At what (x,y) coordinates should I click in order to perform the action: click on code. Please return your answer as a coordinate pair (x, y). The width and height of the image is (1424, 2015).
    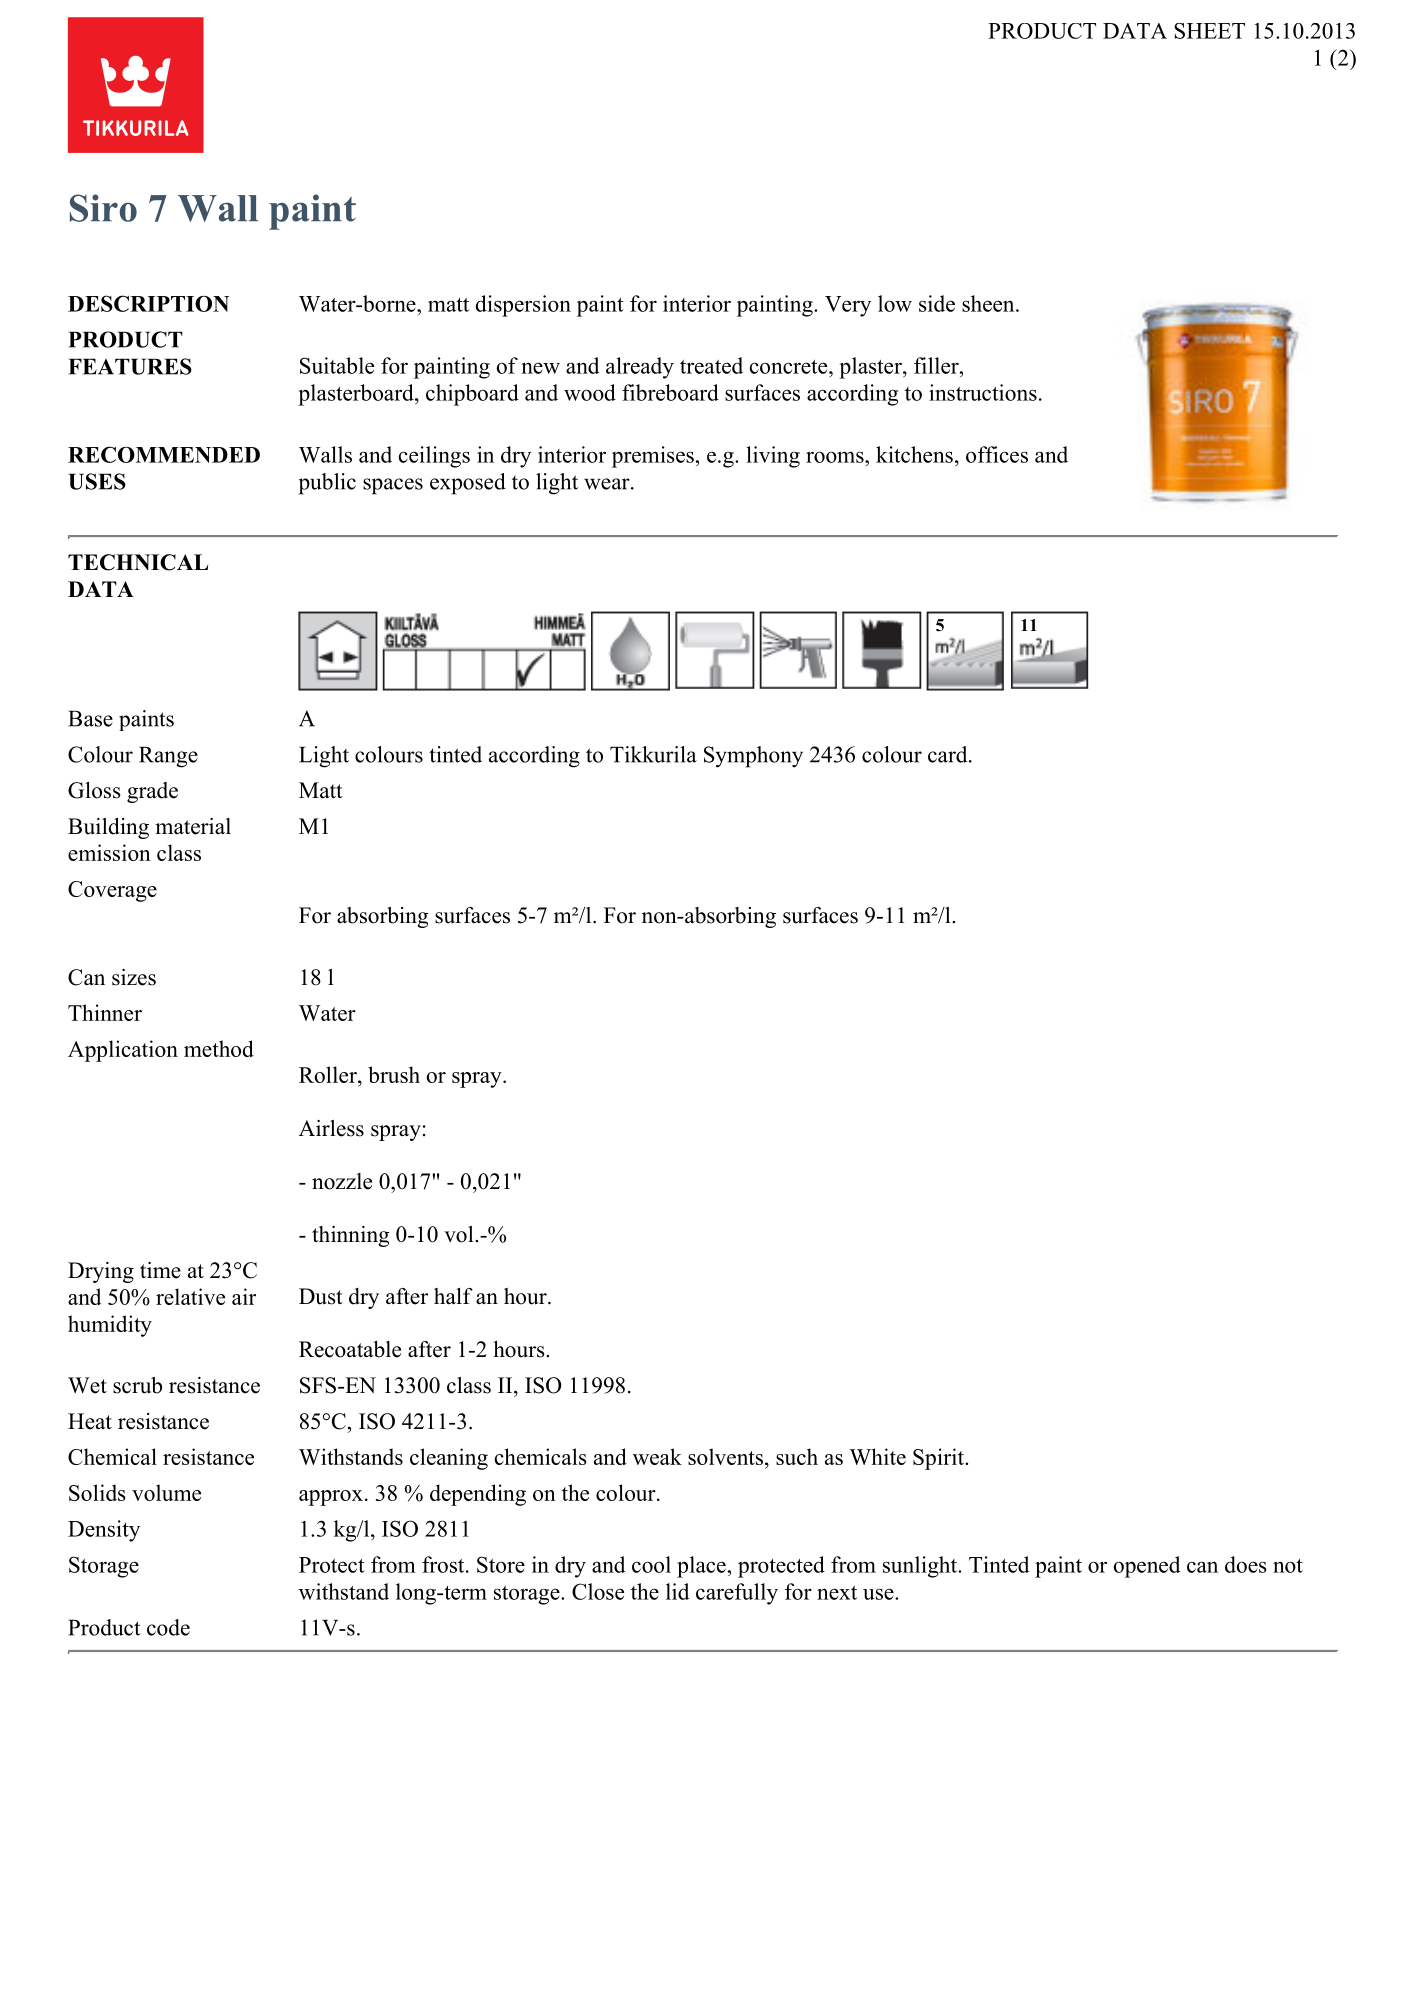
    Looking at the image, I should click on (168, 1627).
